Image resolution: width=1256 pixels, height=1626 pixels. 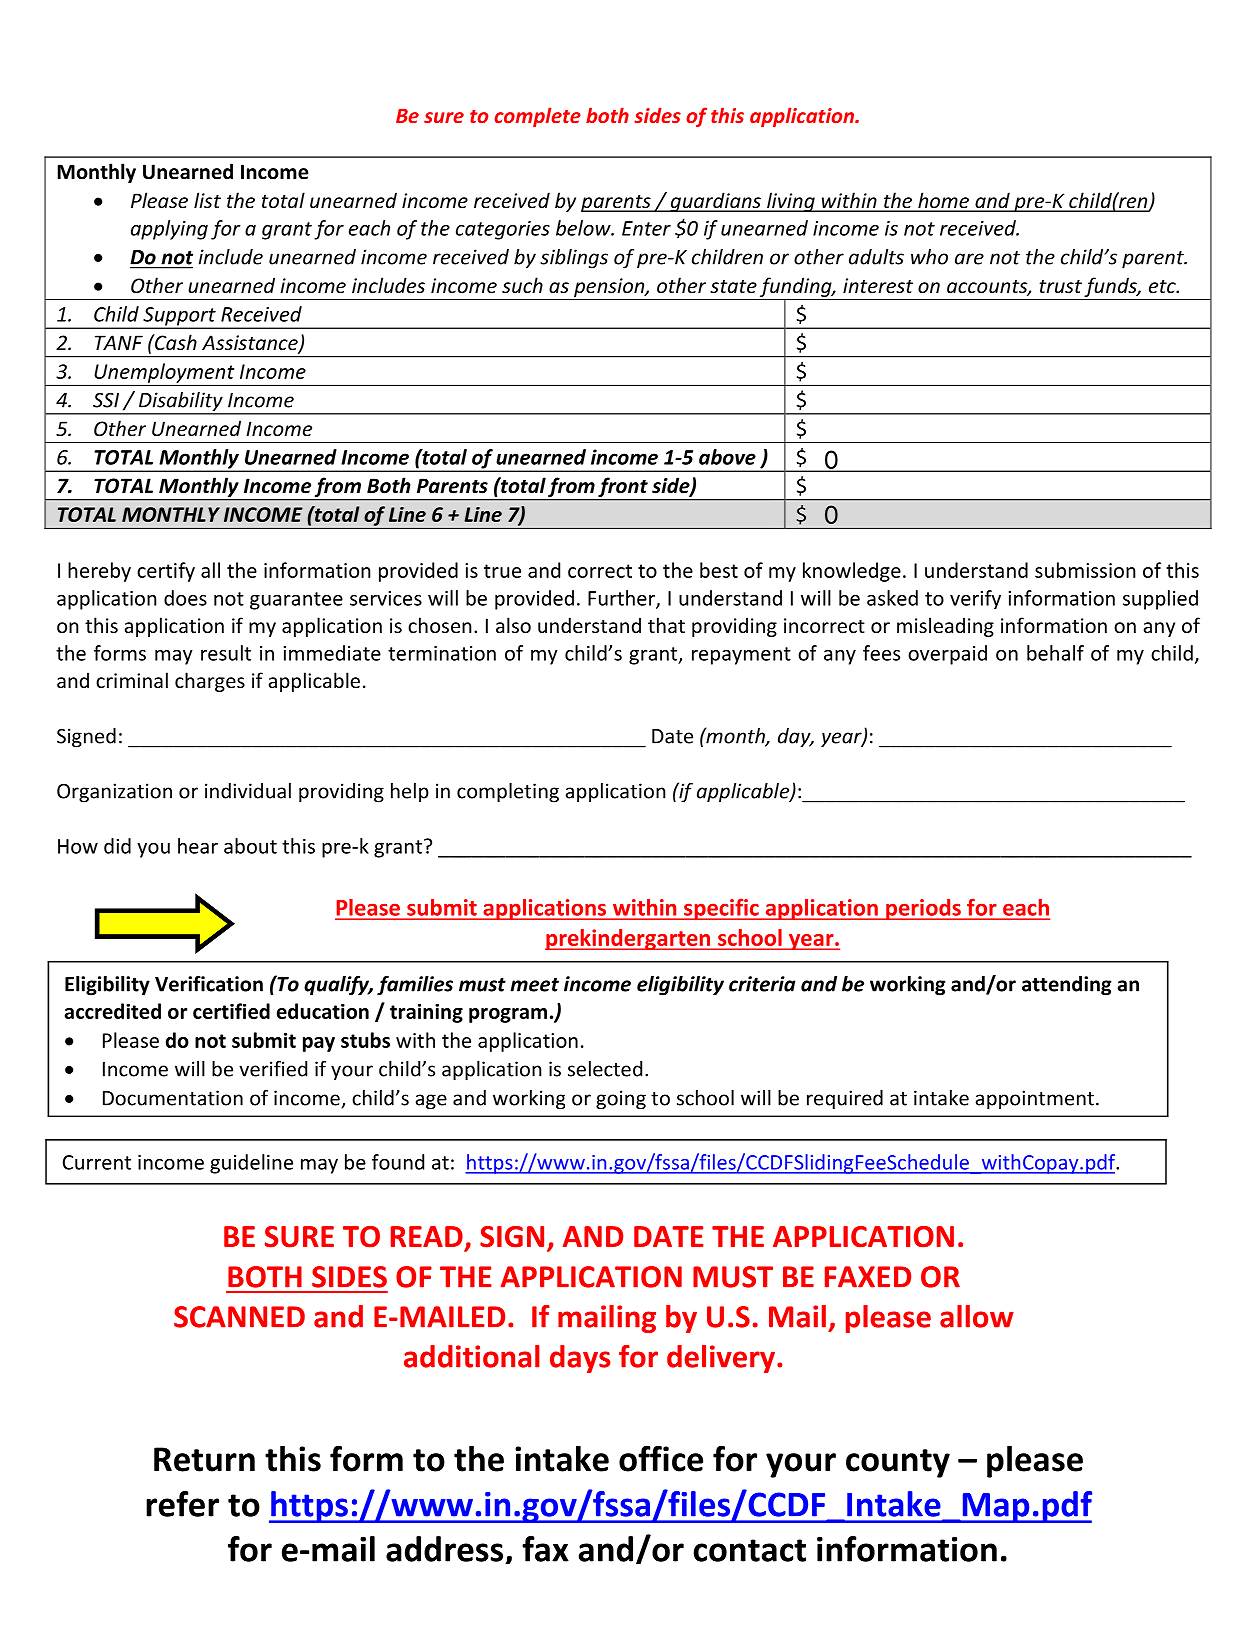 What do you see at coordinates (182, 1504) in the screenshot?
I see `refer` at bounding box center [182, 1504].
